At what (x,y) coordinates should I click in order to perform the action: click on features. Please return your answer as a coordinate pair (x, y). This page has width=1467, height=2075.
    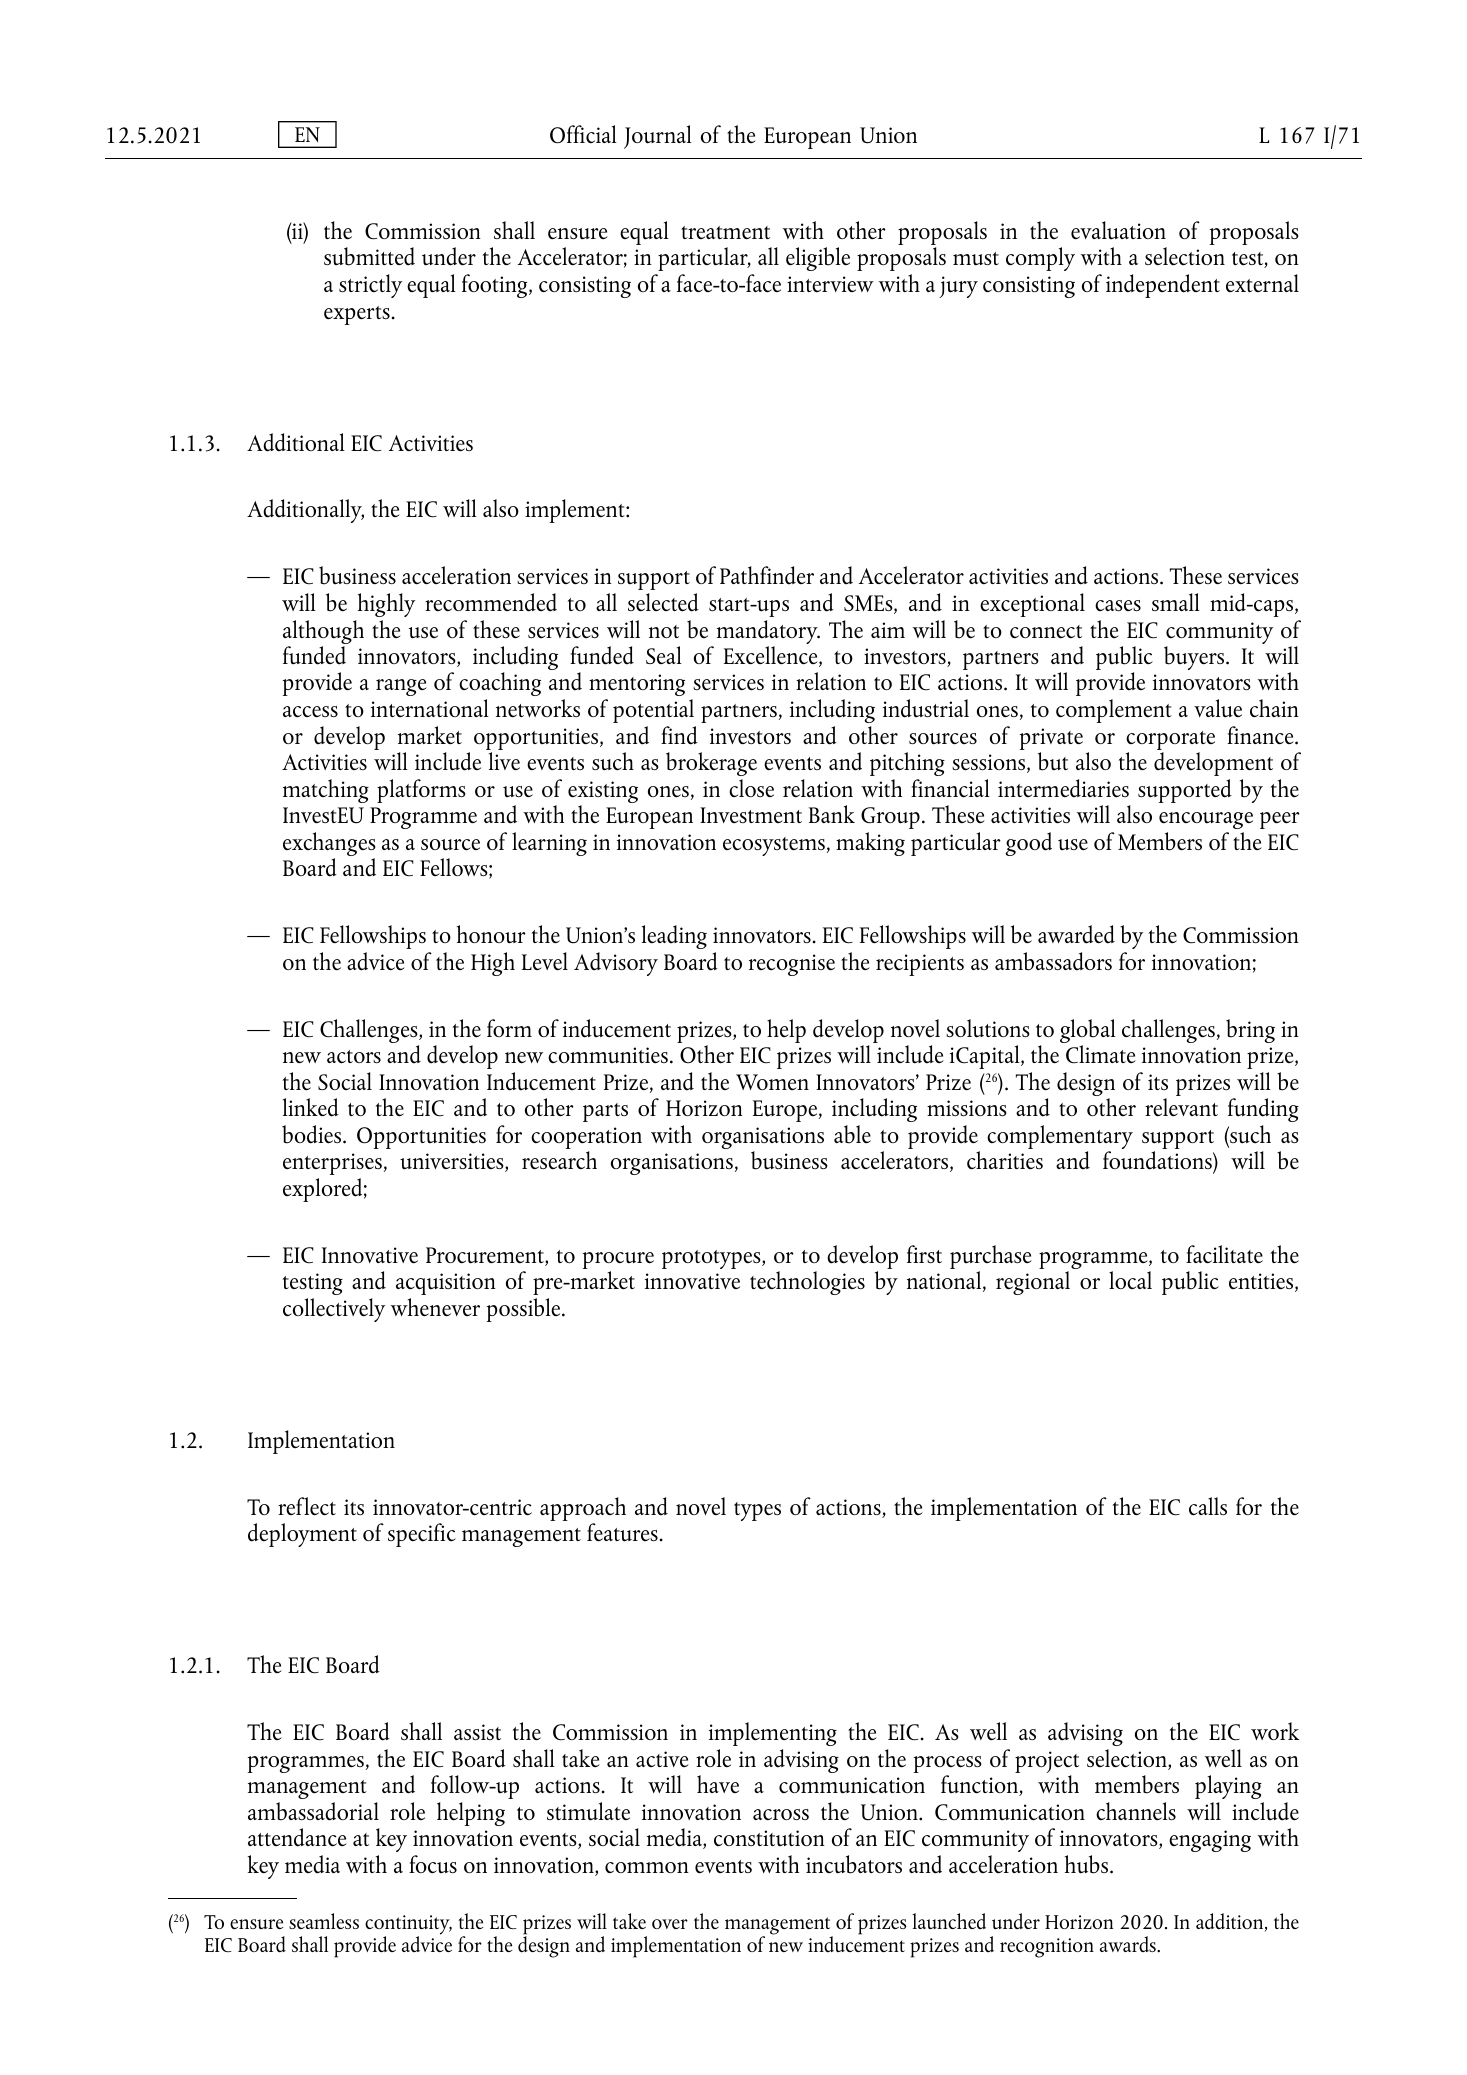
    Looking at the image, I should click on (622, 1532).
